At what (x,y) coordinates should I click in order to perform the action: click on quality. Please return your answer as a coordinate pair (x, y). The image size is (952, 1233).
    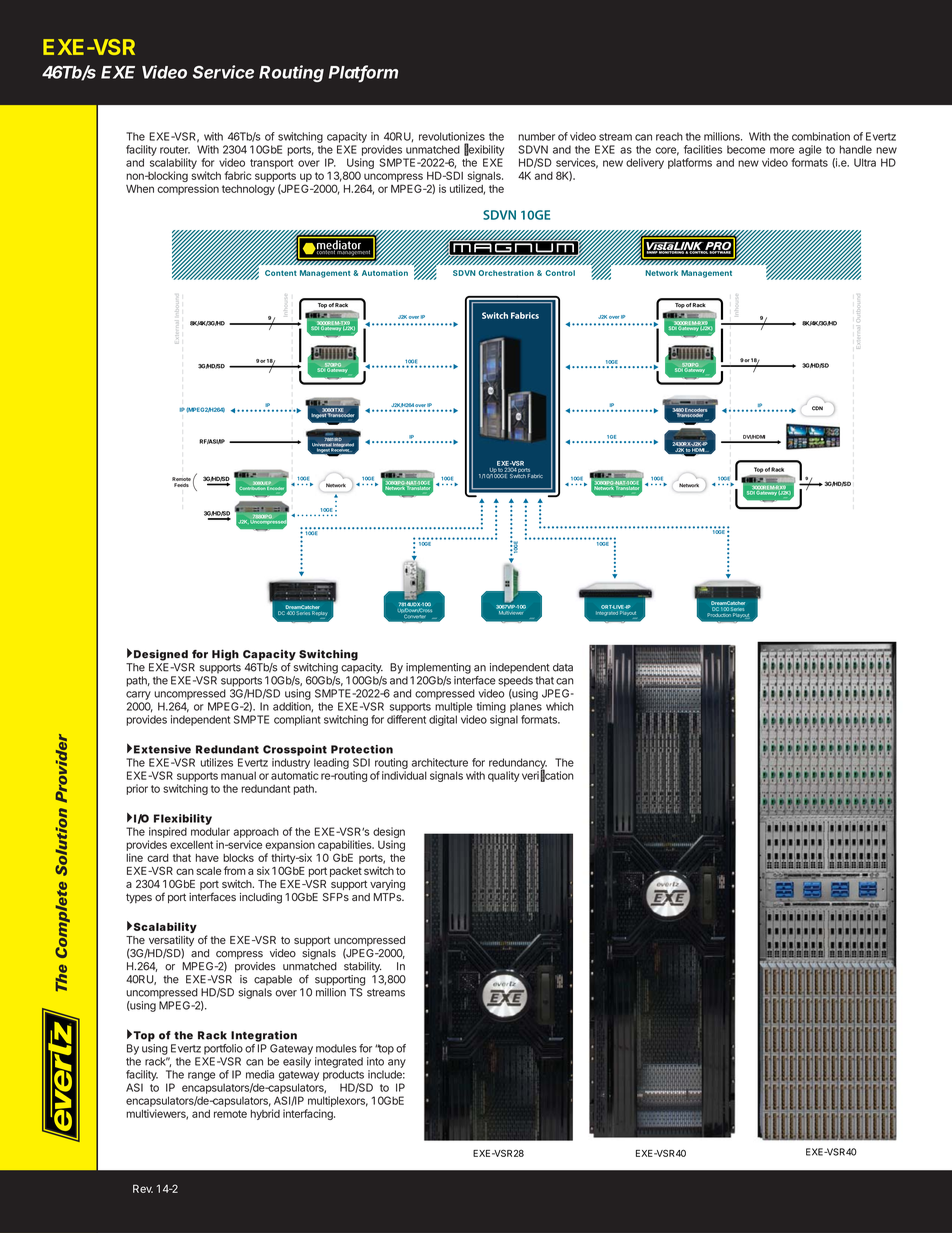
    Looking at the image, I should click on (504, 776).
